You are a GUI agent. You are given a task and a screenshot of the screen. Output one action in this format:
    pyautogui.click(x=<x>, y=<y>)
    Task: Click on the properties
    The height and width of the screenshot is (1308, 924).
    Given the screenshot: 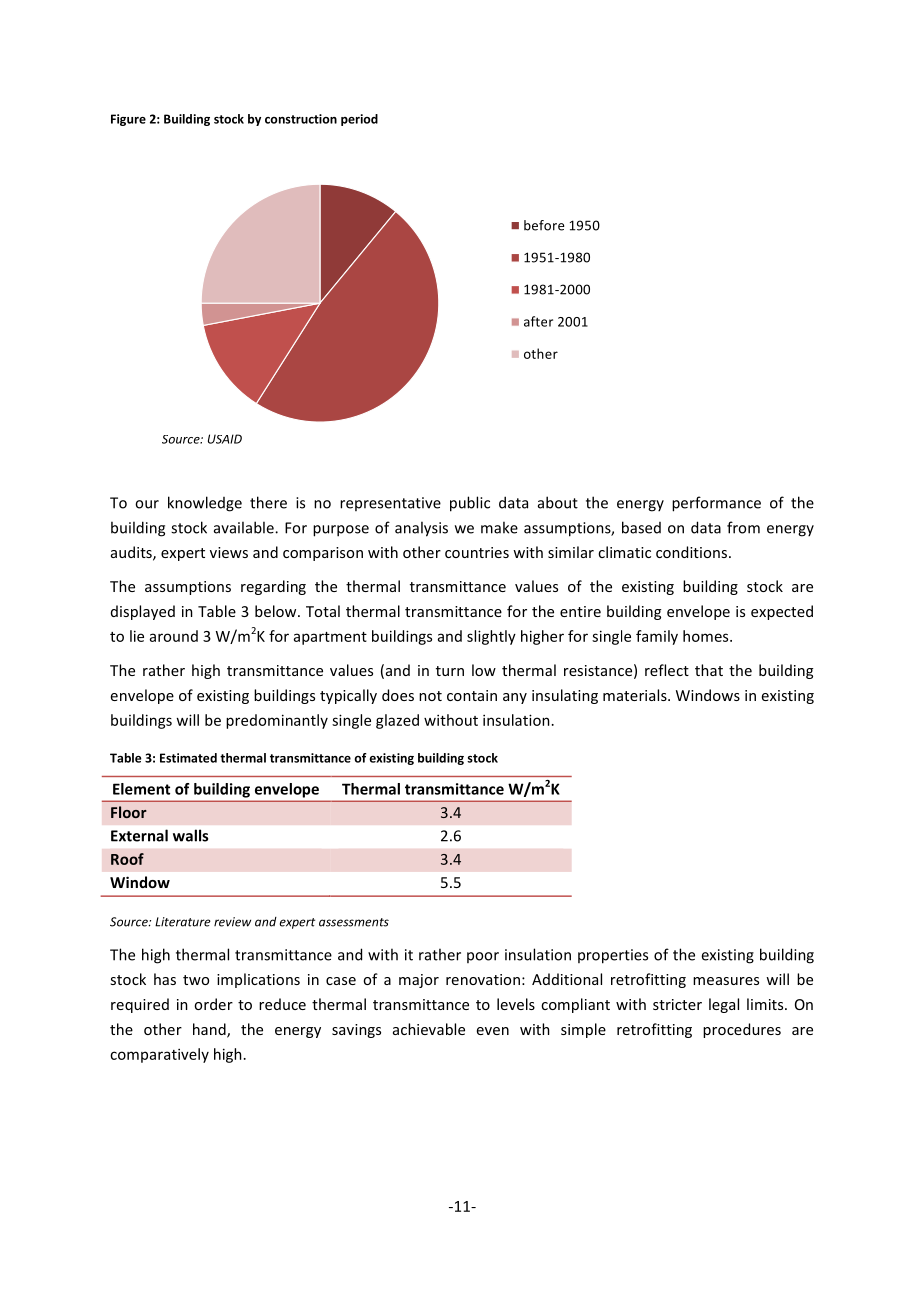 What is the action you would take?
    pyautogui.click(x=613, y=956)
